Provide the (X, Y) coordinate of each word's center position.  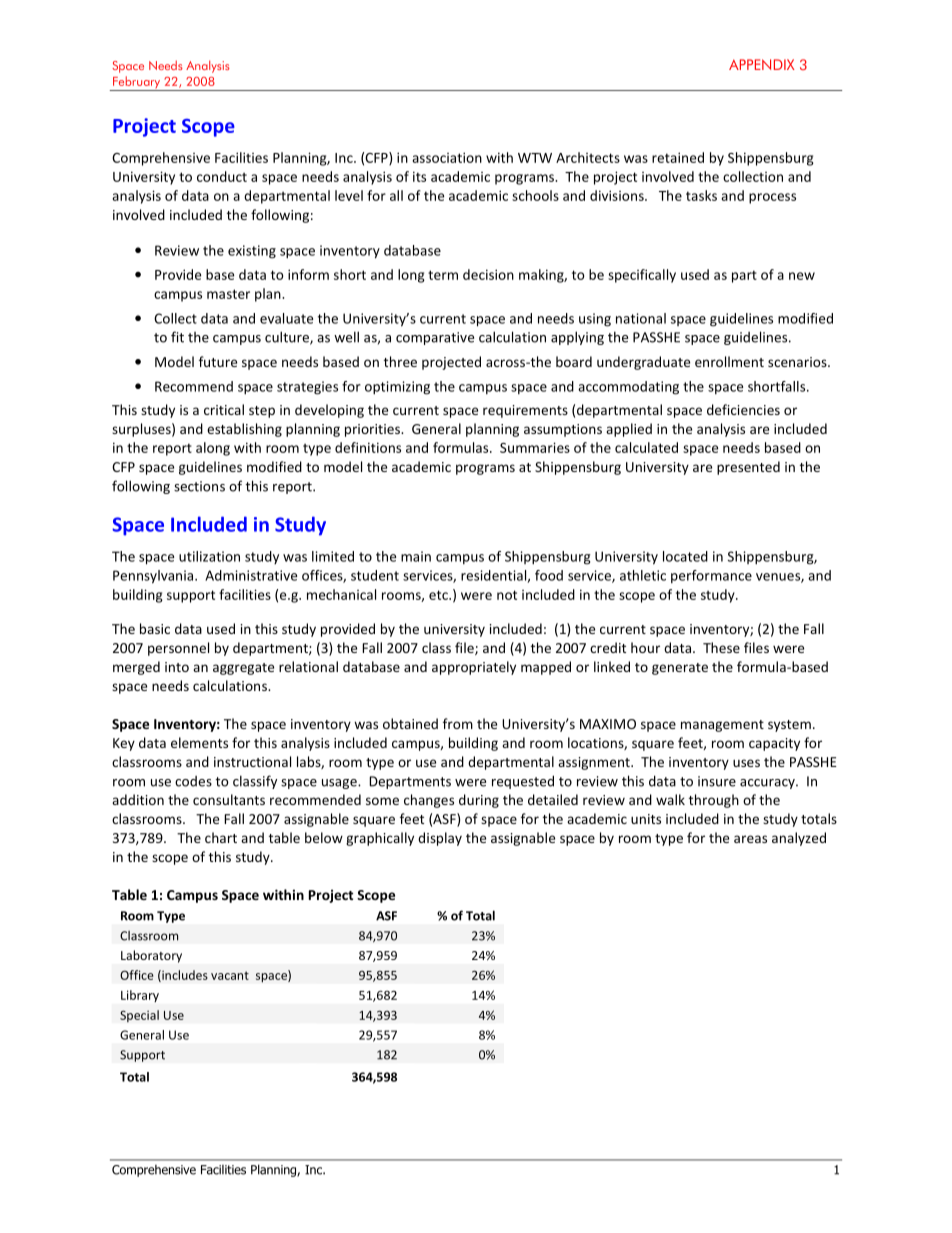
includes (184, 976)
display (440, 839)
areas (750, 839)
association (447, 157)
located (685, 556)
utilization (209, 556)
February (137, 83)
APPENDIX (762, 64)
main (416, 556)
